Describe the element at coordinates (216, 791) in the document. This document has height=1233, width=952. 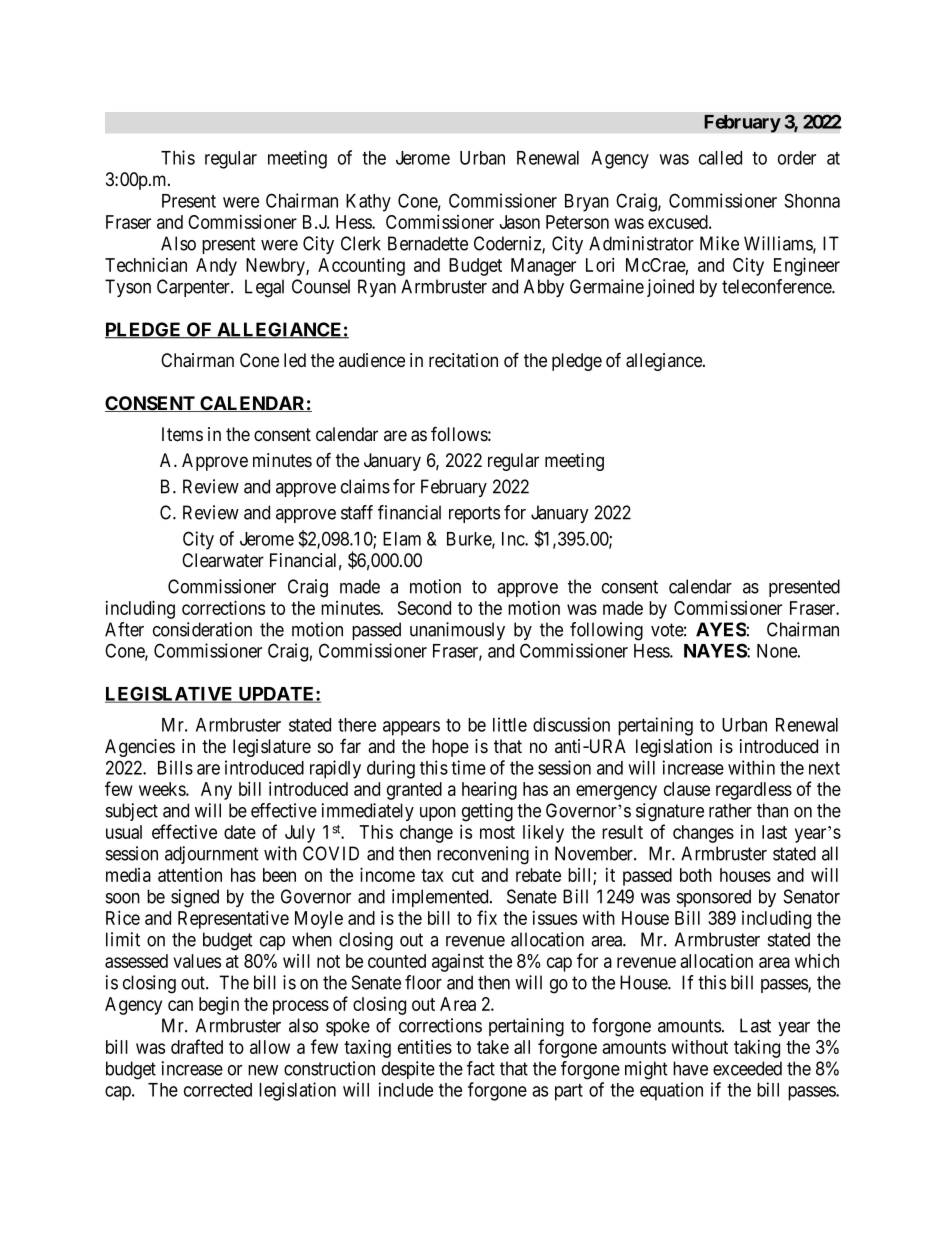
I see `Any` at that location.
